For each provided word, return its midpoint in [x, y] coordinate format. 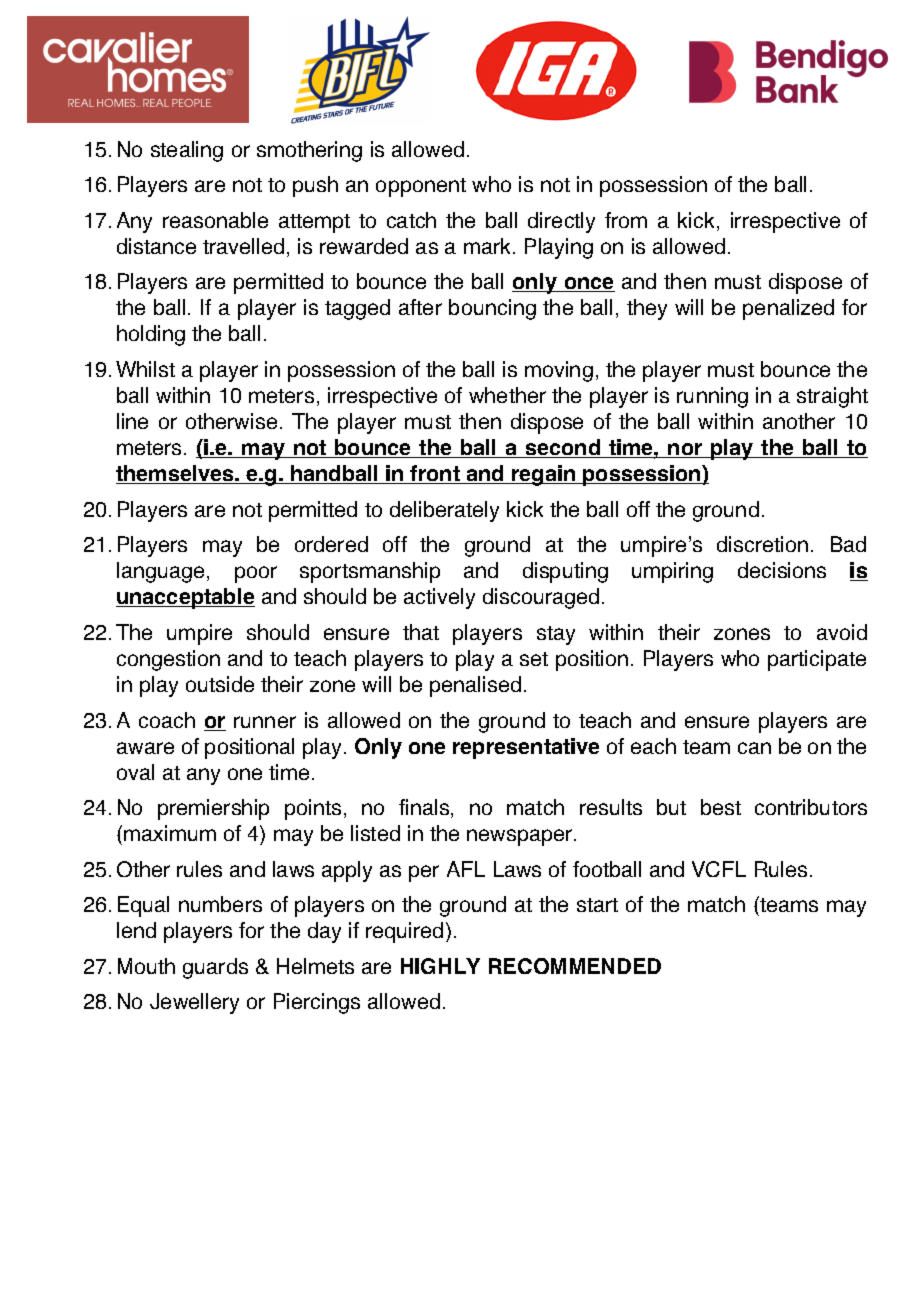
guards [215, 968]
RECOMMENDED [575, 966]
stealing [187, 151]
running [712, 397]
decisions [782, 570]
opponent [421, 187]
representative [526, 748]
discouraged [541, 598]
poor [256, 574]
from [626, 220]
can [754, 748]
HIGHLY [440, 966]
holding [151, 335]
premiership [213, 809]
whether [507, 395]
